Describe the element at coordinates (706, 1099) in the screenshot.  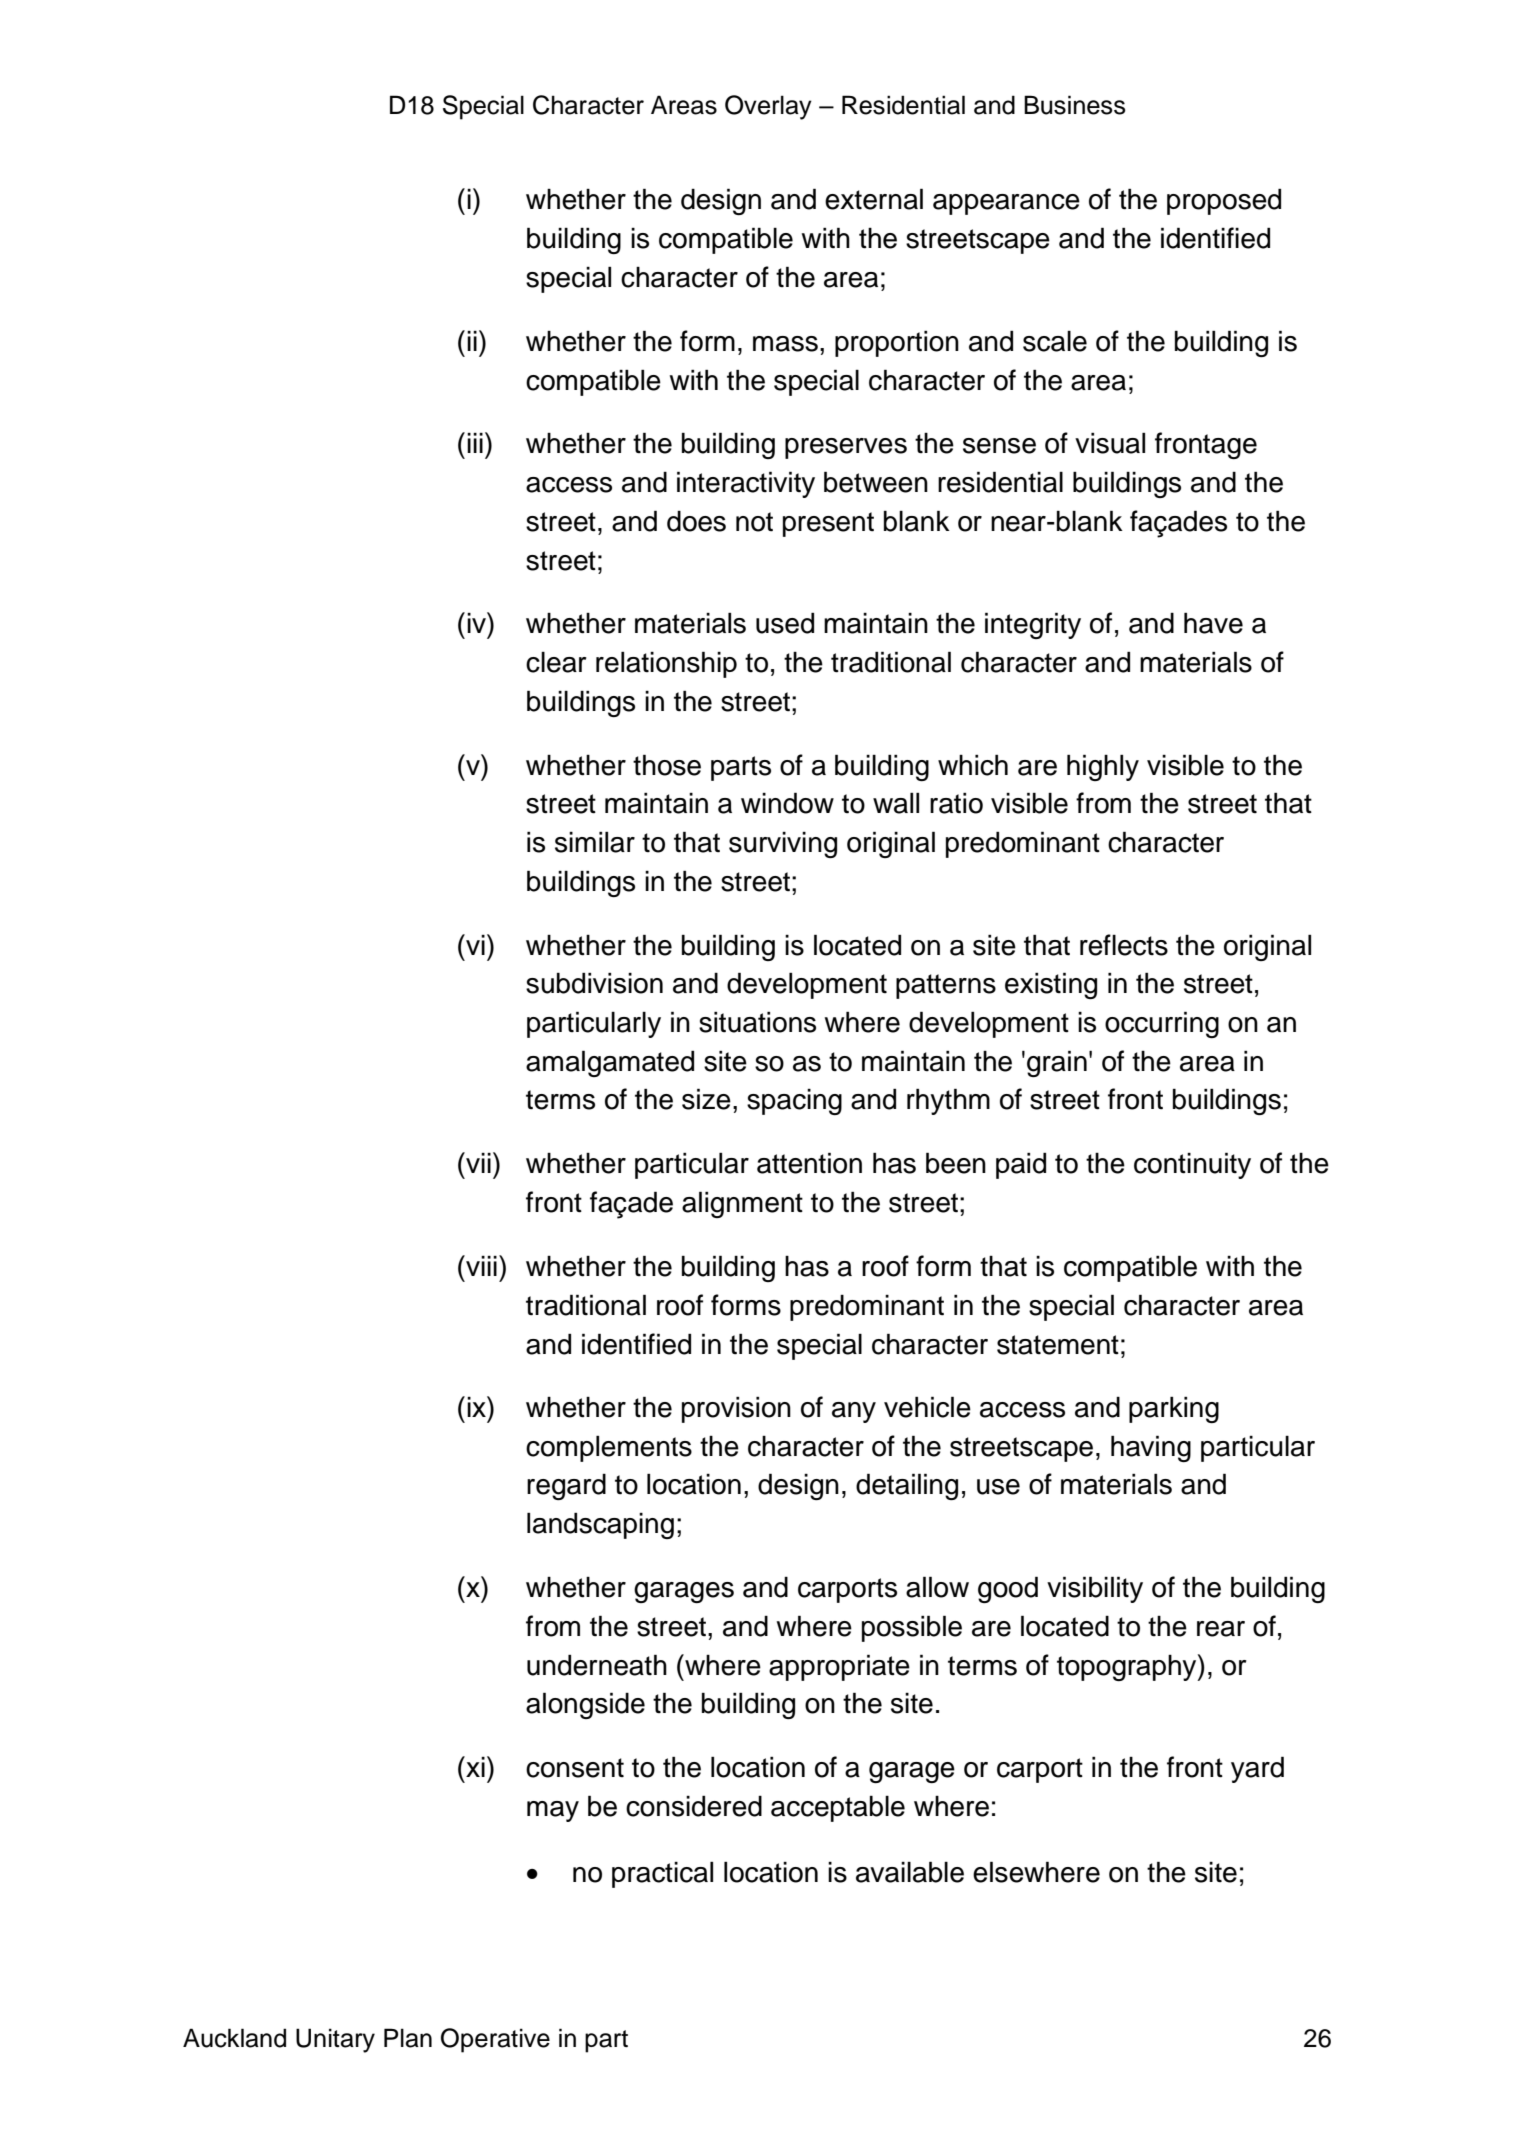
I see `size` at that location.
